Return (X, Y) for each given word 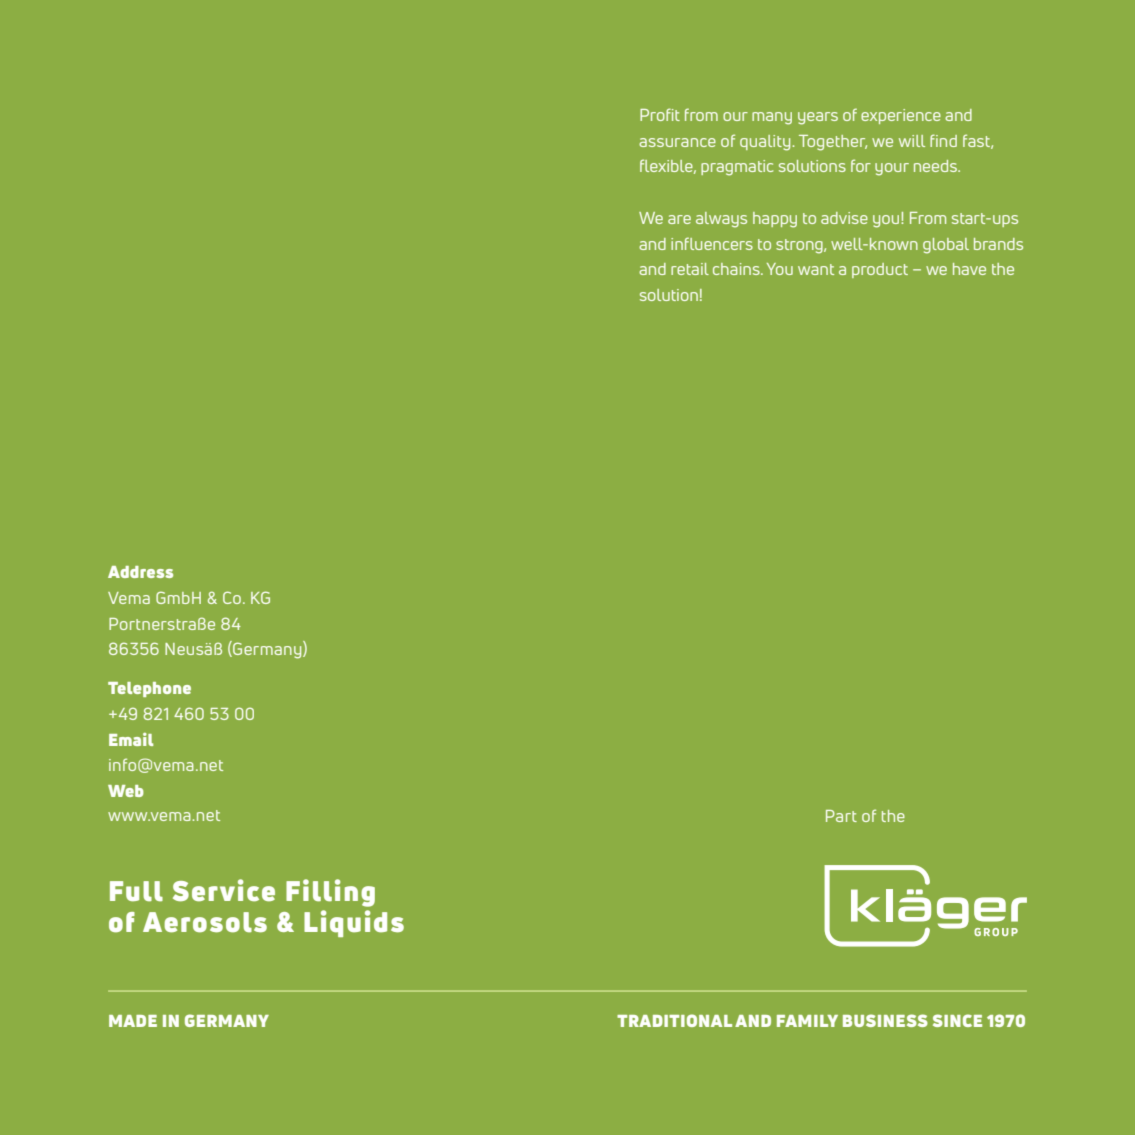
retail (690, 269)
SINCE (957, 1020)
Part (841, 816)
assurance (677, 142)
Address (140, 572)
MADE (133, 1021)
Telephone (149, 689)
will (912, 141)
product (880, 270)
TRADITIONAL (674, 1020)
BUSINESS (885, 1020)
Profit (660, 114)
